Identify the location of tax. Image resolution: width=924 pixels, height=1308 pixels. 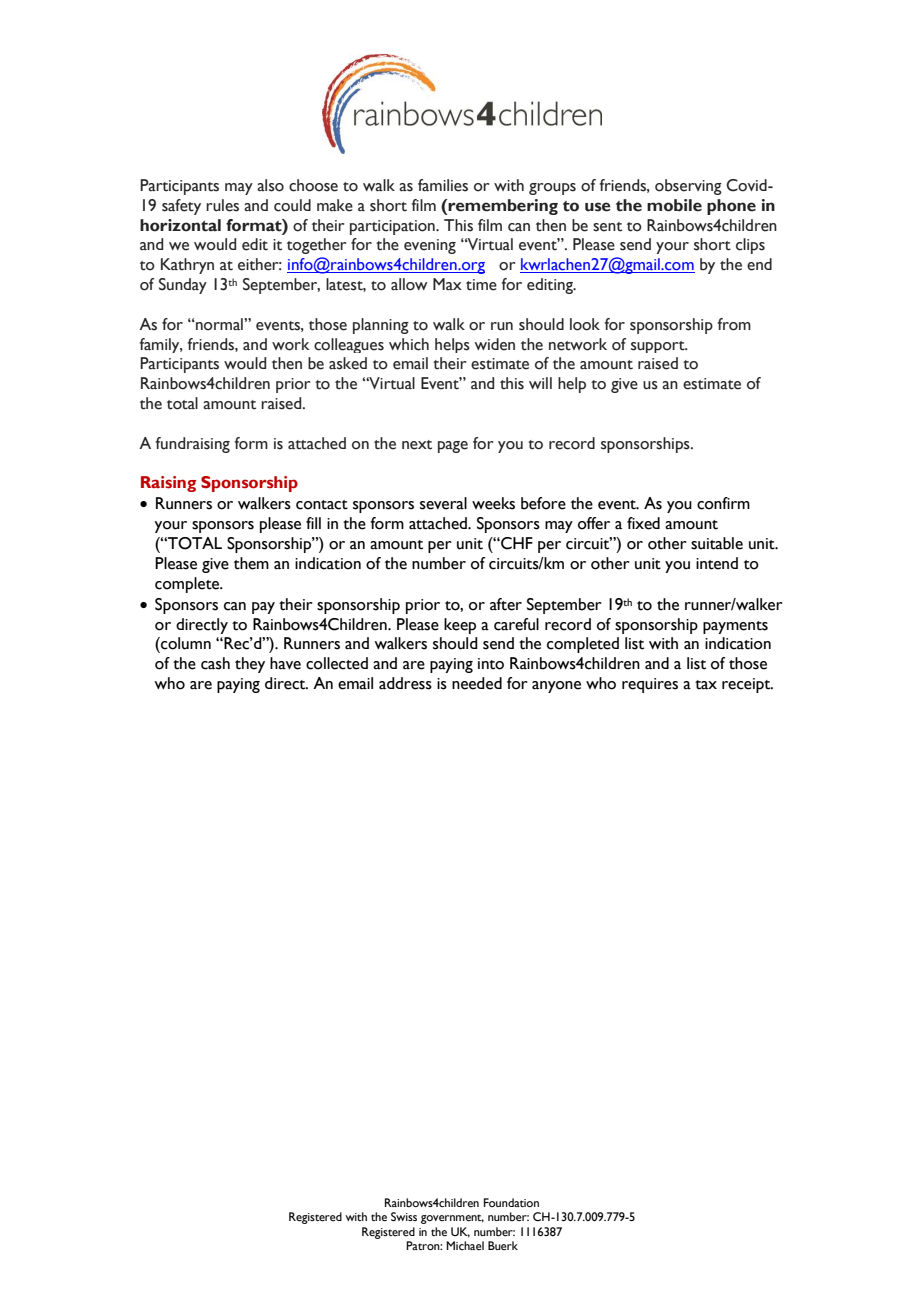
(706, 685).
